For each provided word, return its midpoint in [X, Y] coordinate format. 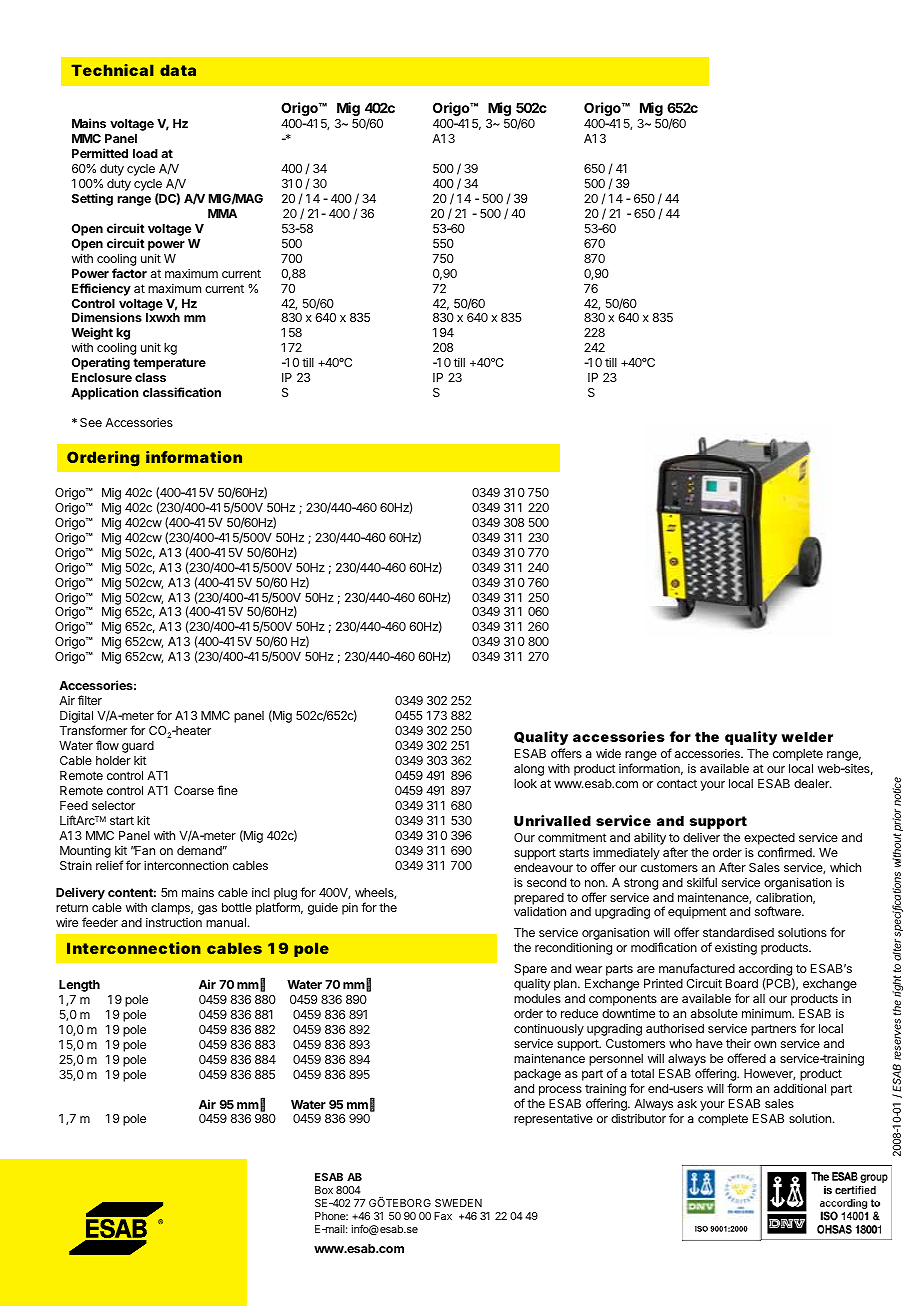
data [178, 70]
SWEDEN [458, 1203]
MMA [222, 213]
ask [687, 1103]
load [145, 153]
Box [324, 1190]
